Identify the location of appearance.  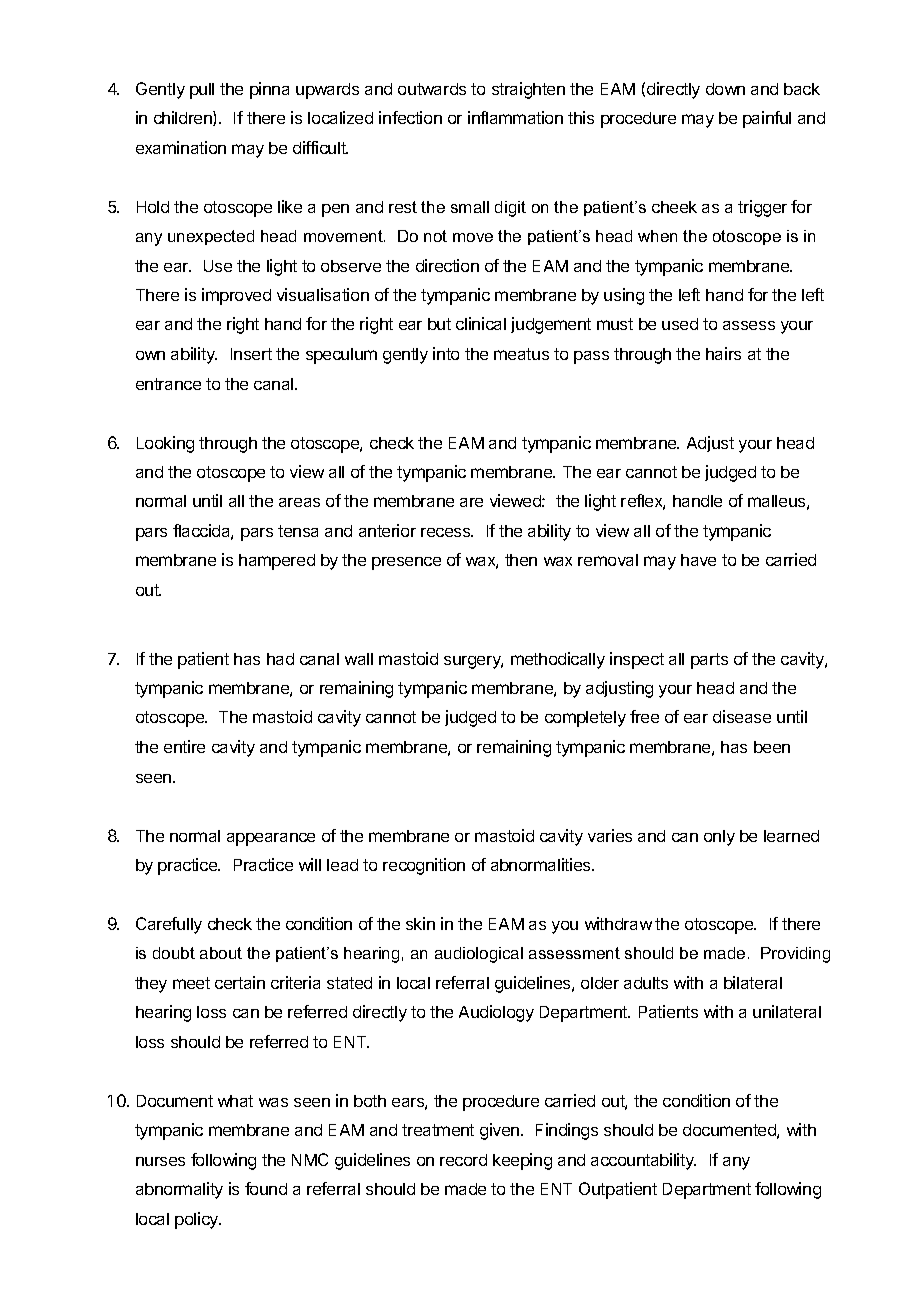
(271, 839).
